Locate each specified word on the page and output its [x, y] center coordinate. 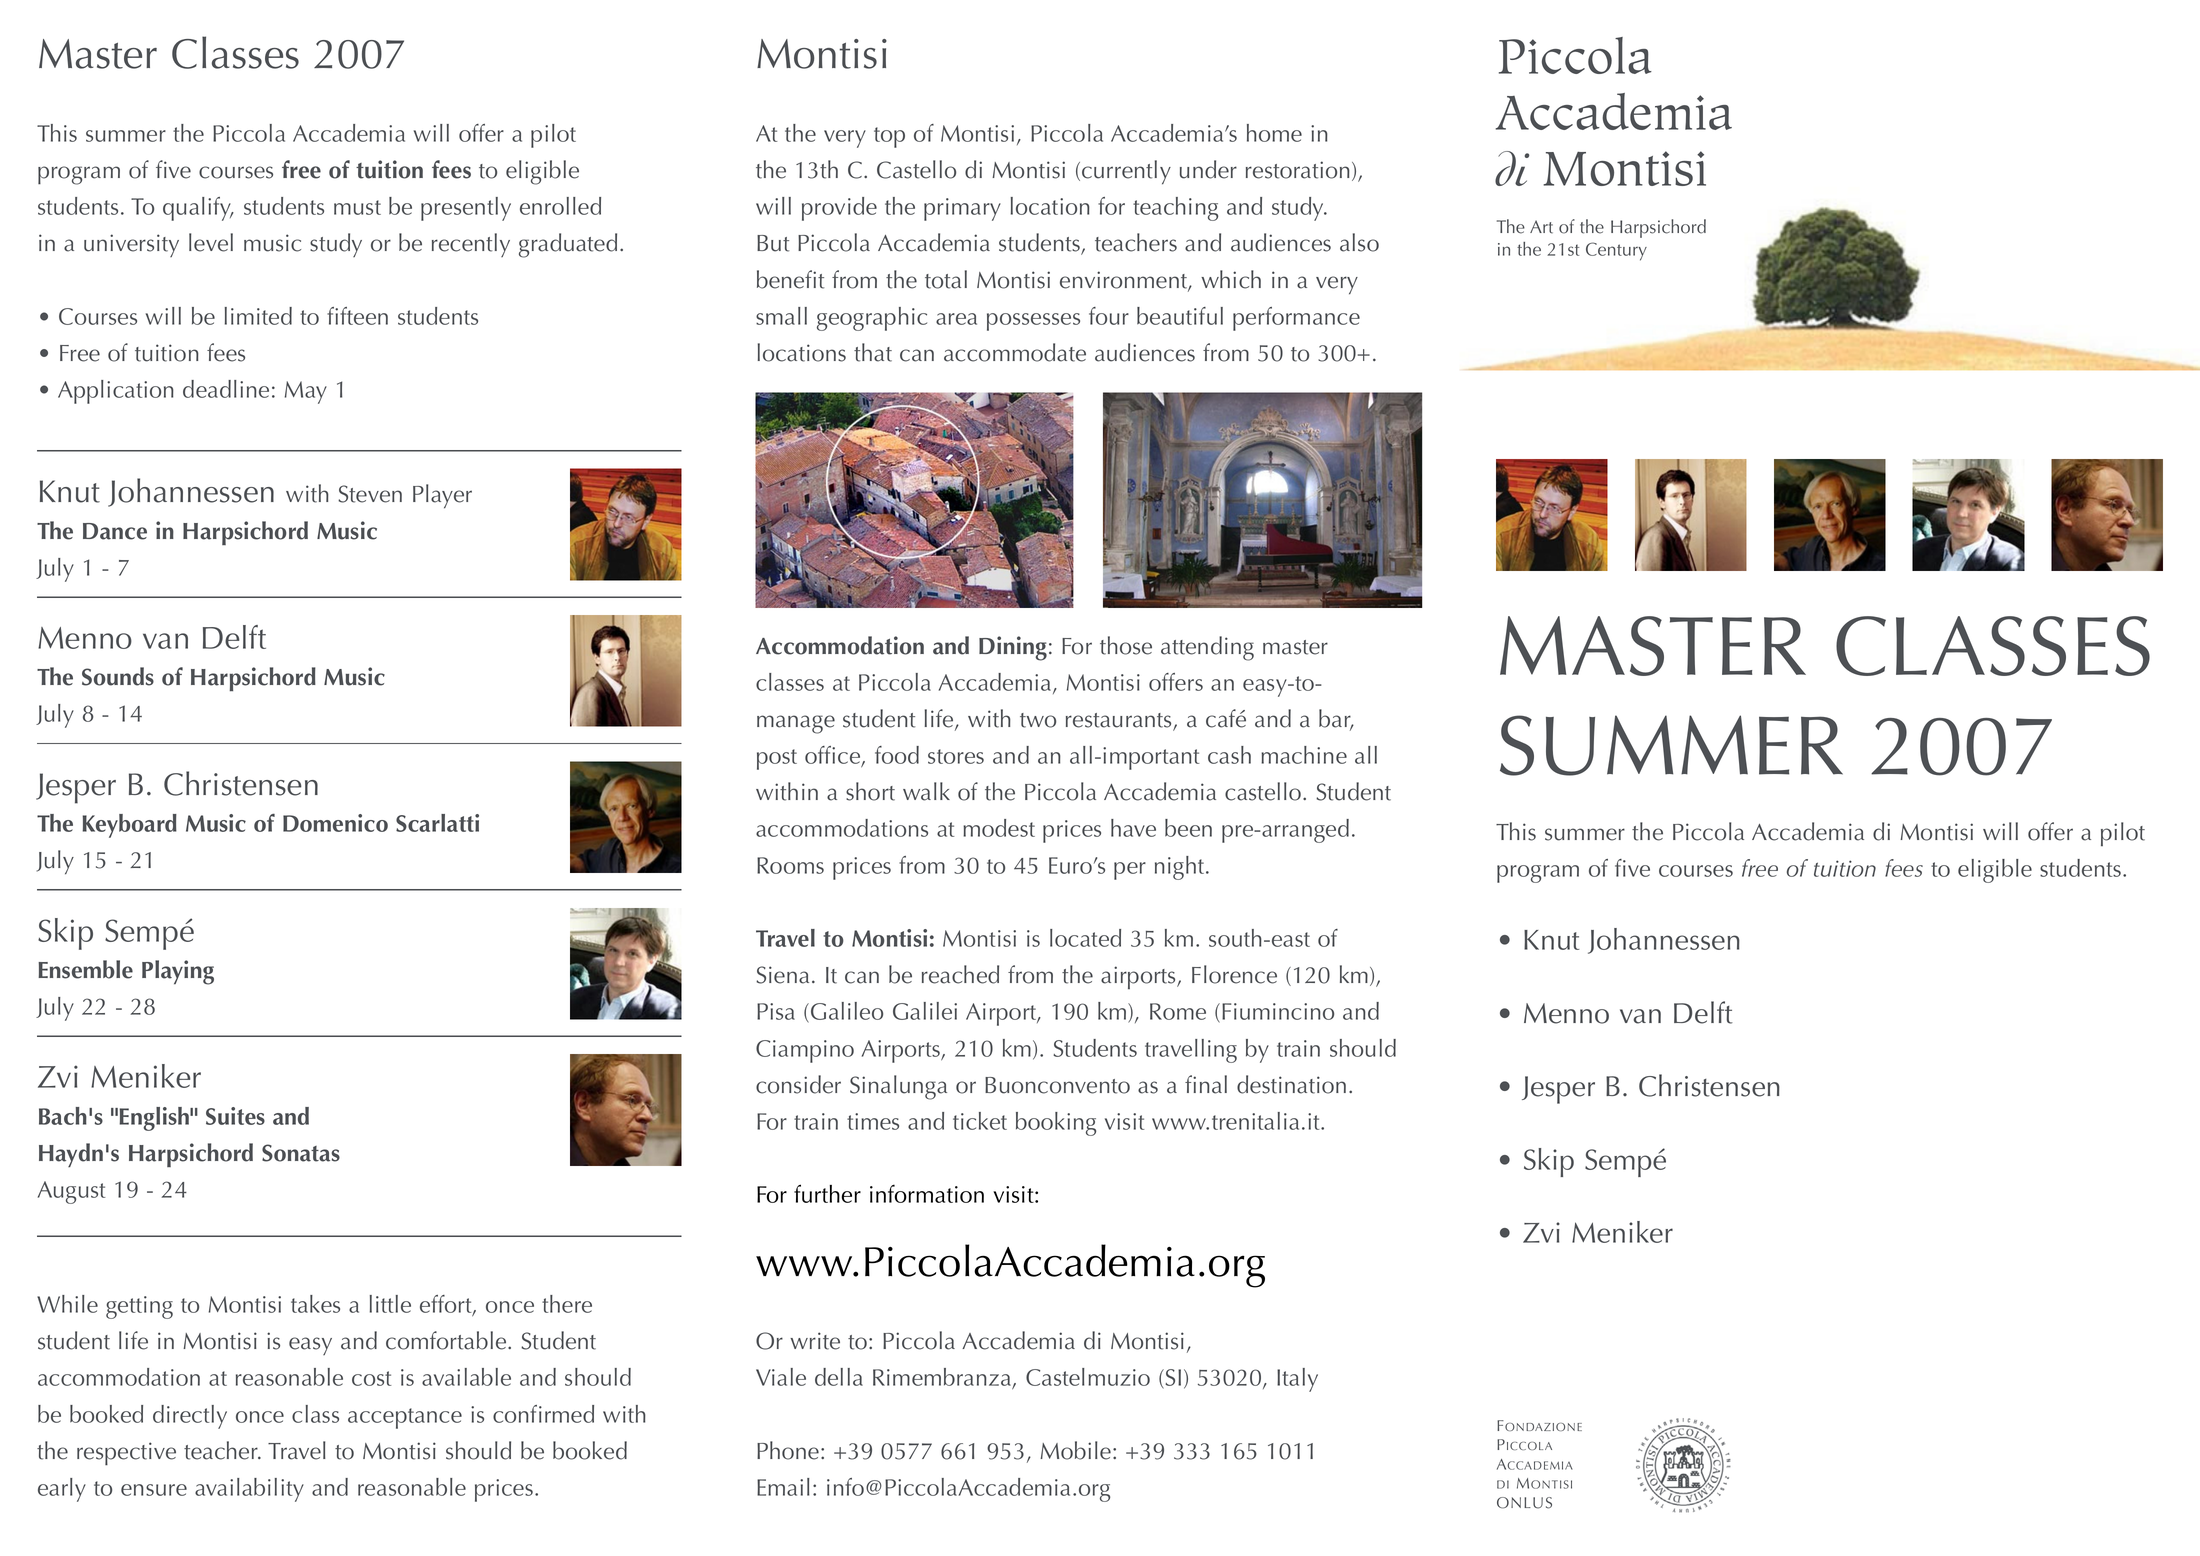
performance [1296, 319]
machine [1304, 755]
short [870, 791]
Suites [235, 1116]
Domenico [335, 823]
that [873, 352]
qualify [198, 209]
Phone [788, 1450]
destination [1291, 1084]
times [873, 1121]
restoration [1298, 170]
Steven [370, 494]
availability [249, 1490]
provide [839, 209]
